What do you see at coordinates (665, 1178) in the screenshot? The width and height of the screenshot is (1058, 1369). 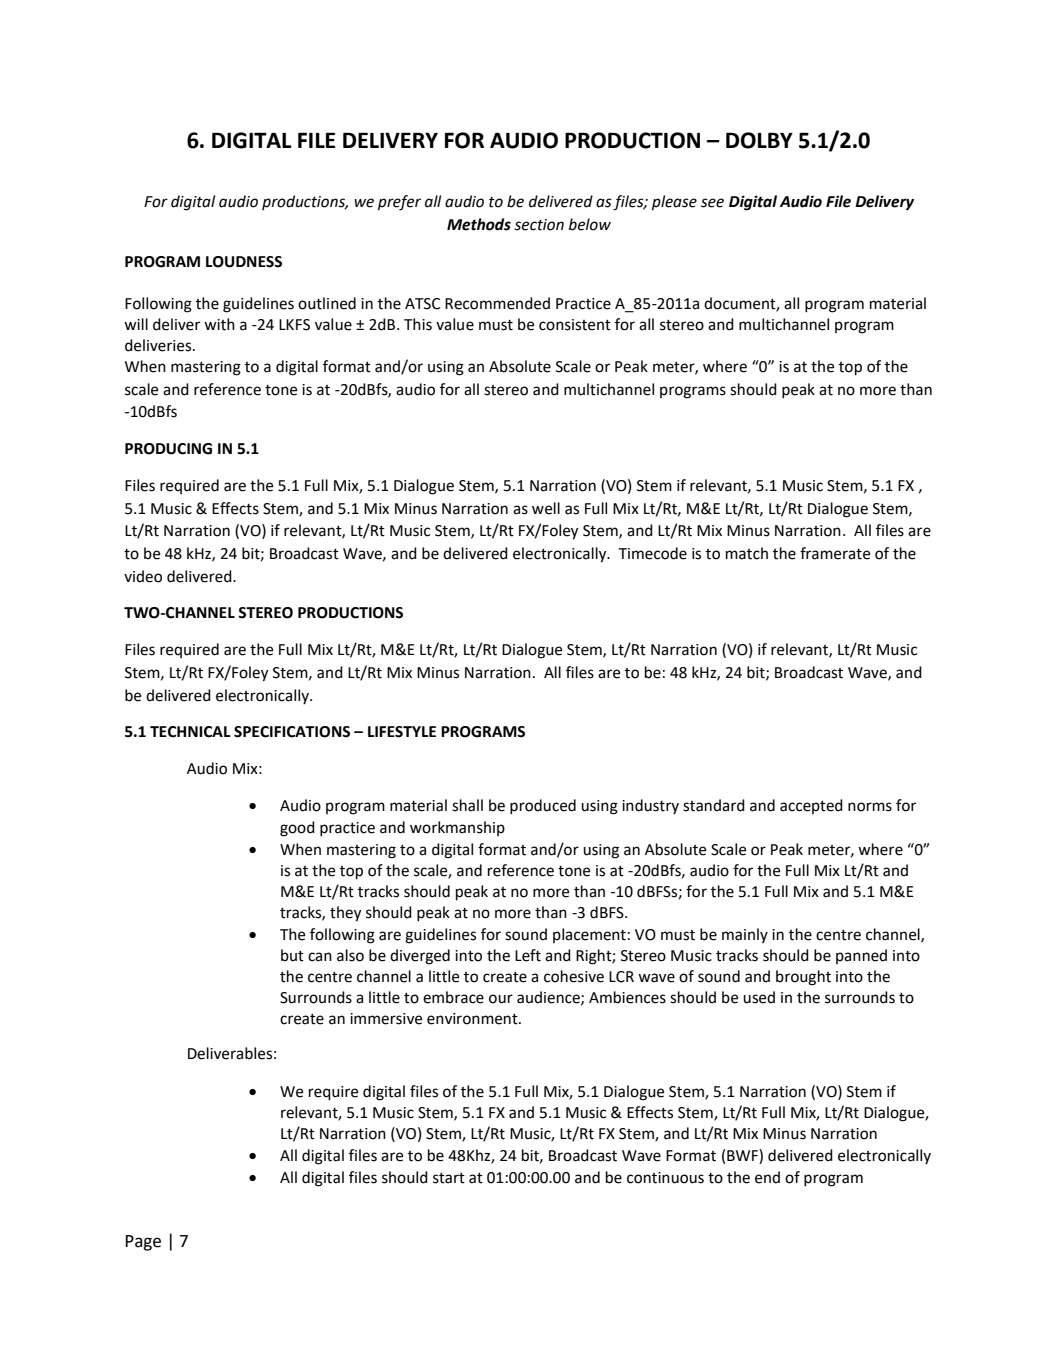 I see `continuous` at bounding box center [665, 1178].
